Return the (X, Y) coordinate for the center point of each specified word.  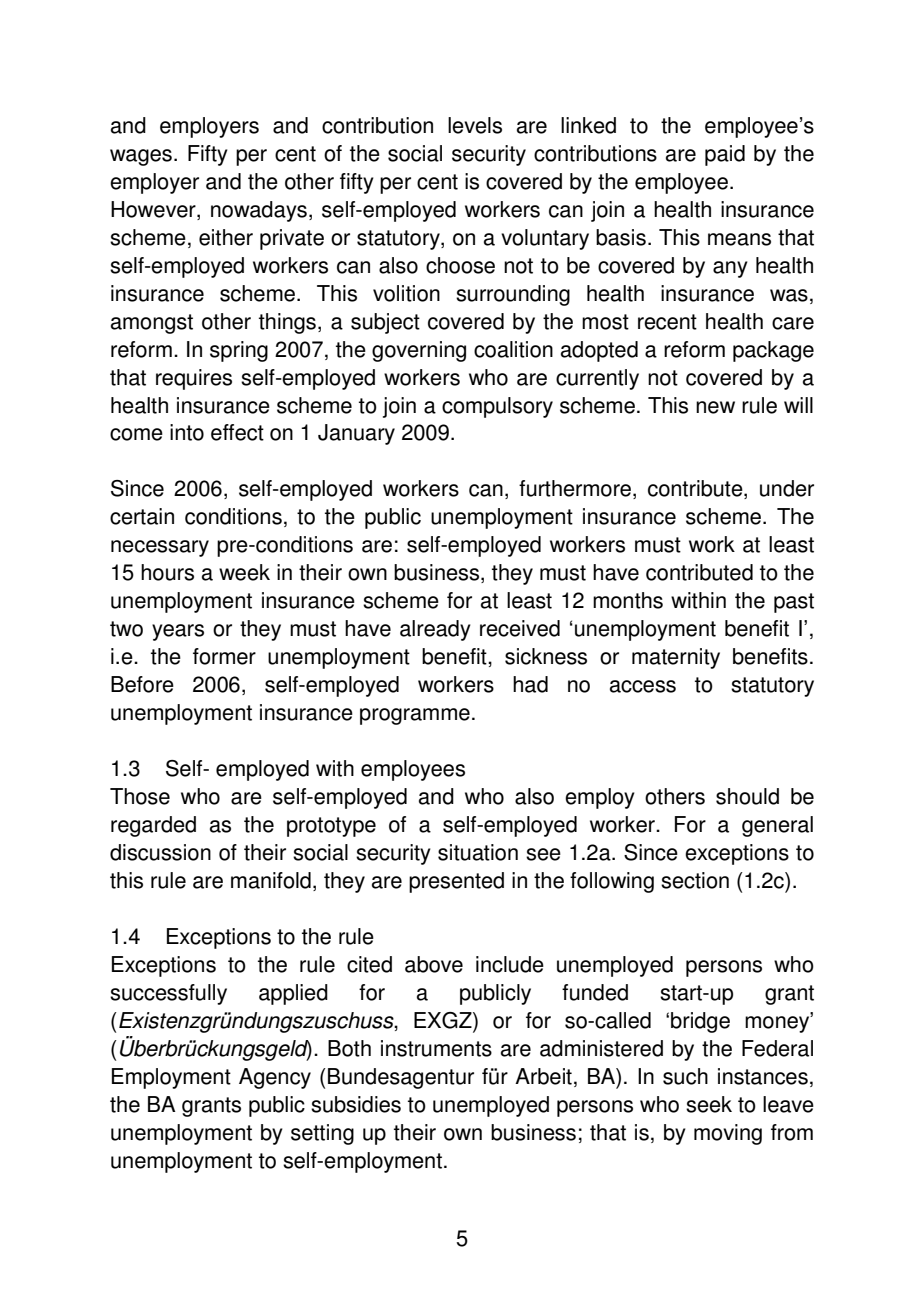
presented (456, 882)
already (435, 630)
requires (194, 379)
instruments (436, 1048)
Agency (275, 1078)
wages (141, 157)
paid (725, 155)
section (695, 880)
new (715, 407)
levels (475, 125)
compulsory (497, 407)
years (178, 632)
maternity (676, 658)
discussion (160, 852)
